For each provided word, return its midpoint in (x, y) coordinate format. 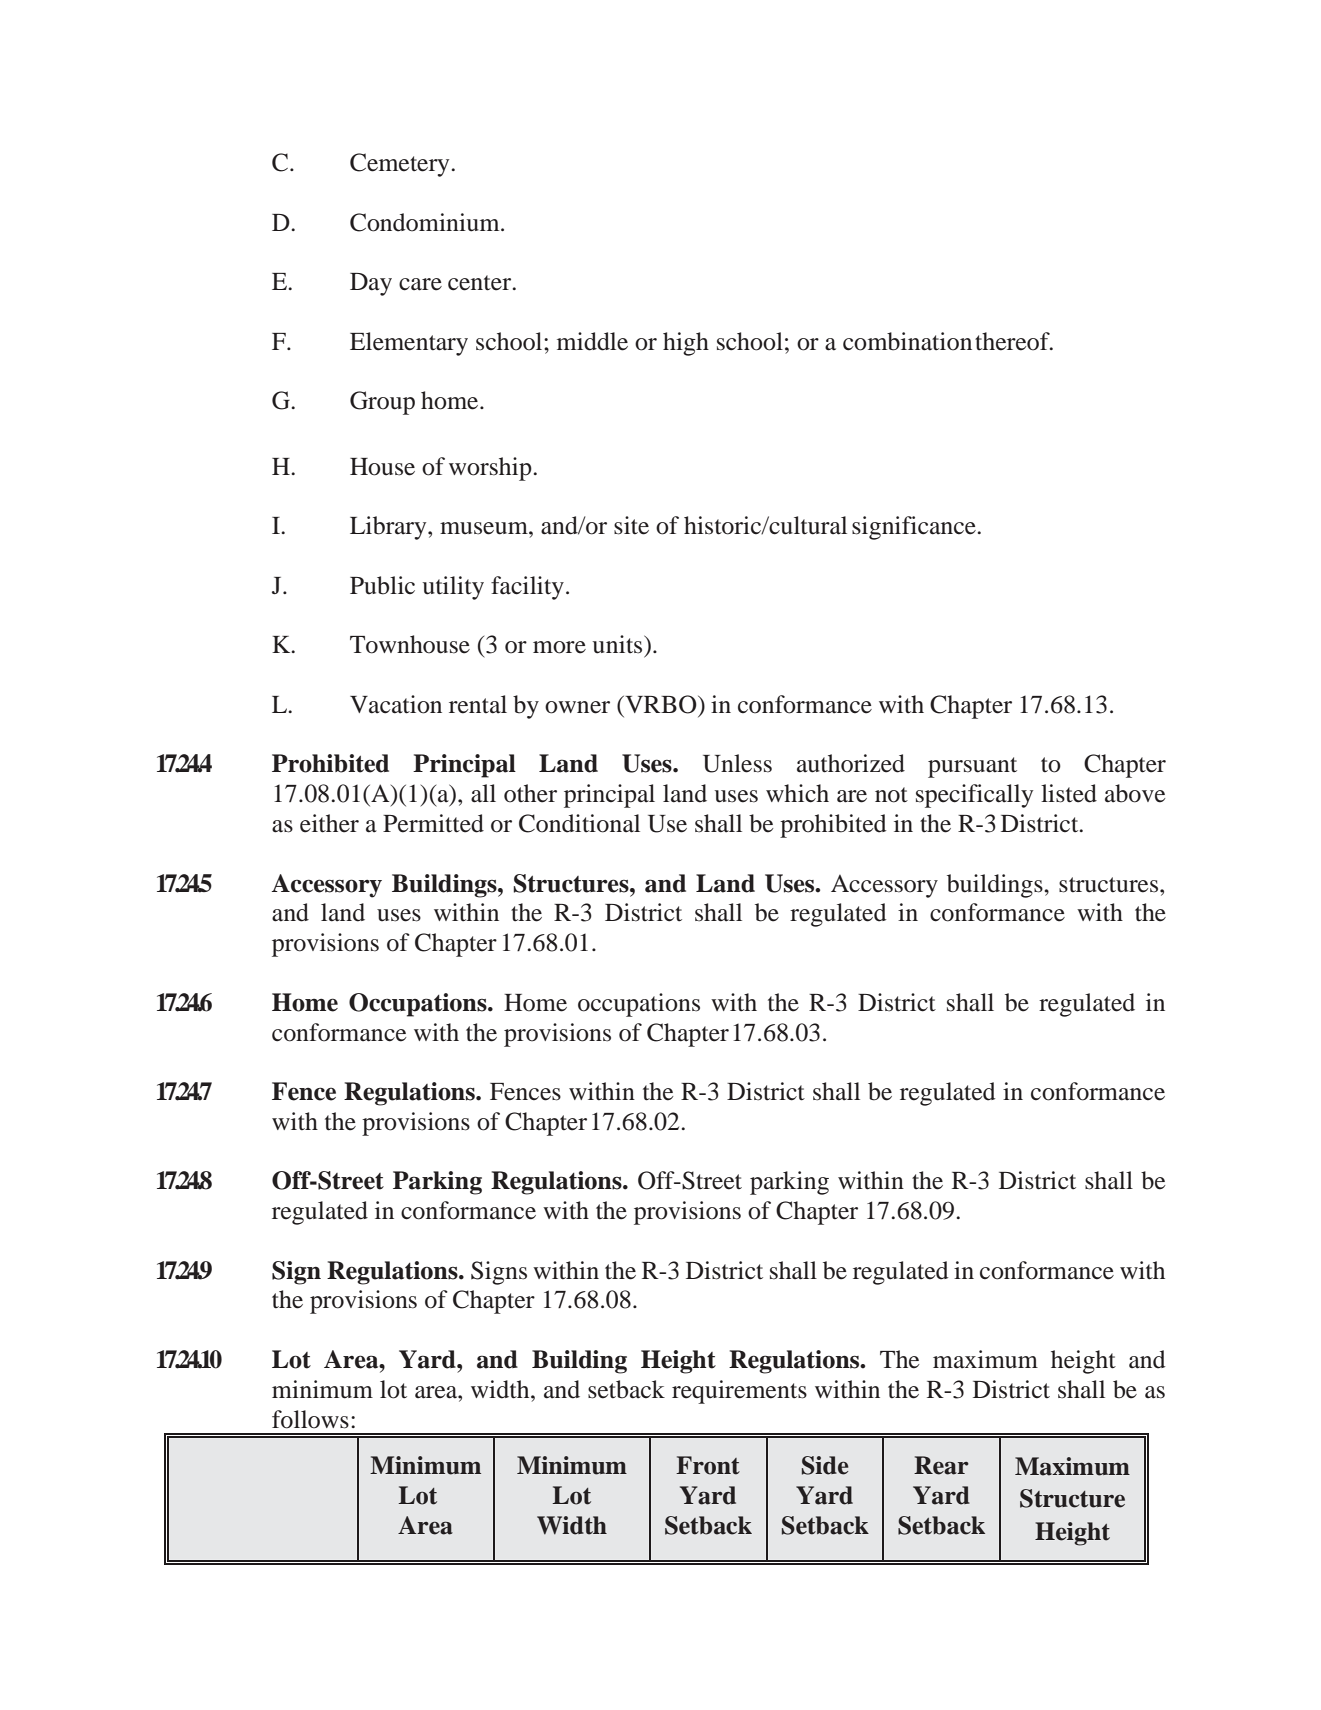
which (797, 793)
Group (382, 403)
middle (592, 341)
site (631, 525)
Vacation (396, 704)
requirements (739, 1392)
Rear (941, 1465)
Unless (737, 763)
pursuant (972, 767)
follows (310, 1419)
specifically (974, 796)
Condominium (426, 222)
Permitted (433, 823)
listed (1069, 793)
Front (708, 1465)
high (686, 344)
